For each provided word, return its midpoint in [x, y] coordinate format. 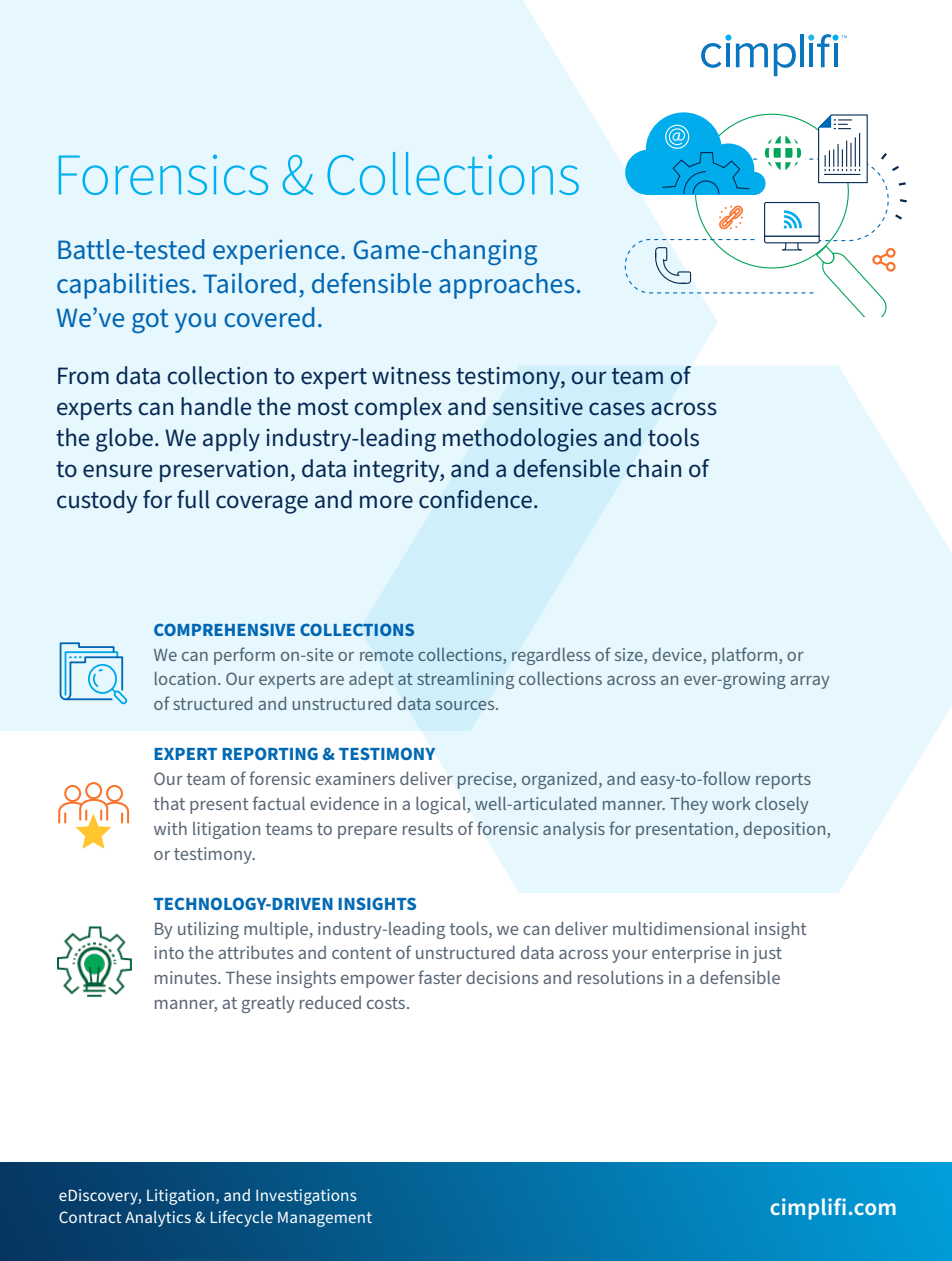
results [428, 828]
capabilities [123, 286]
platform [746, 656]
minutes [187, 977]
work [731, 803]
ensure [117, 471]
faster [440, 977]
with [170, 828]
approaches [506, 286]
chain [653, 468]
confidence [475, 499]
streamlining [465, 680]
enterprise [691, 954]
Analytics [158, 1219]
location [185, 678]
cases [617, 409]
